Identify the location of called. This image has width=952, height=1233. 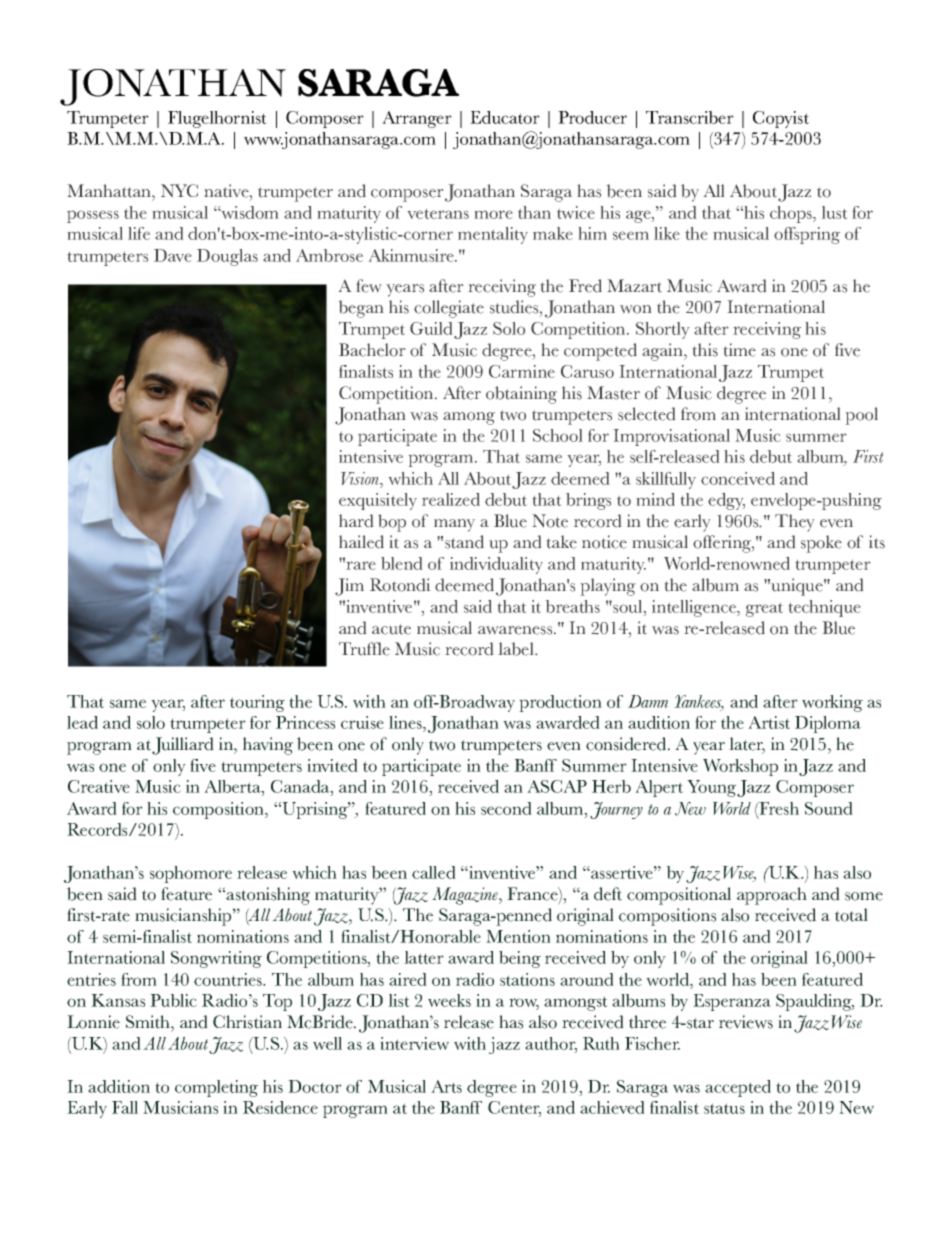
(434, 872).
